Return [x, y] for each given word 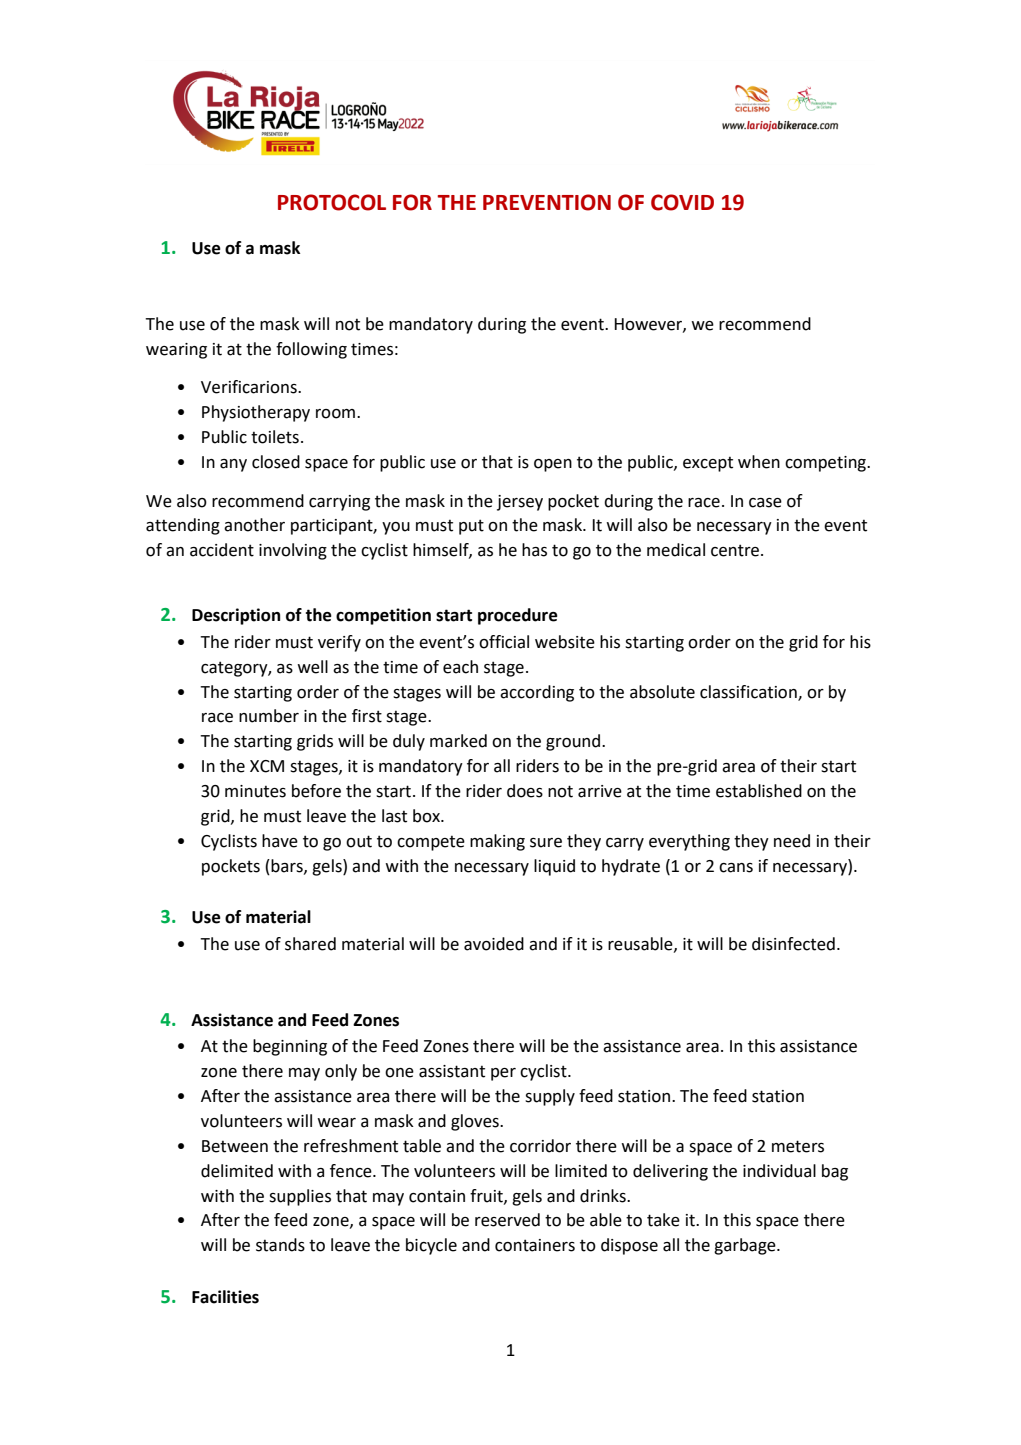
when [759, 462]
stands [280, 1245]
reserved [507, 1220]
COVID [682, 202]
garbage [746, 1246]
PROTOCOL [332, 202]
